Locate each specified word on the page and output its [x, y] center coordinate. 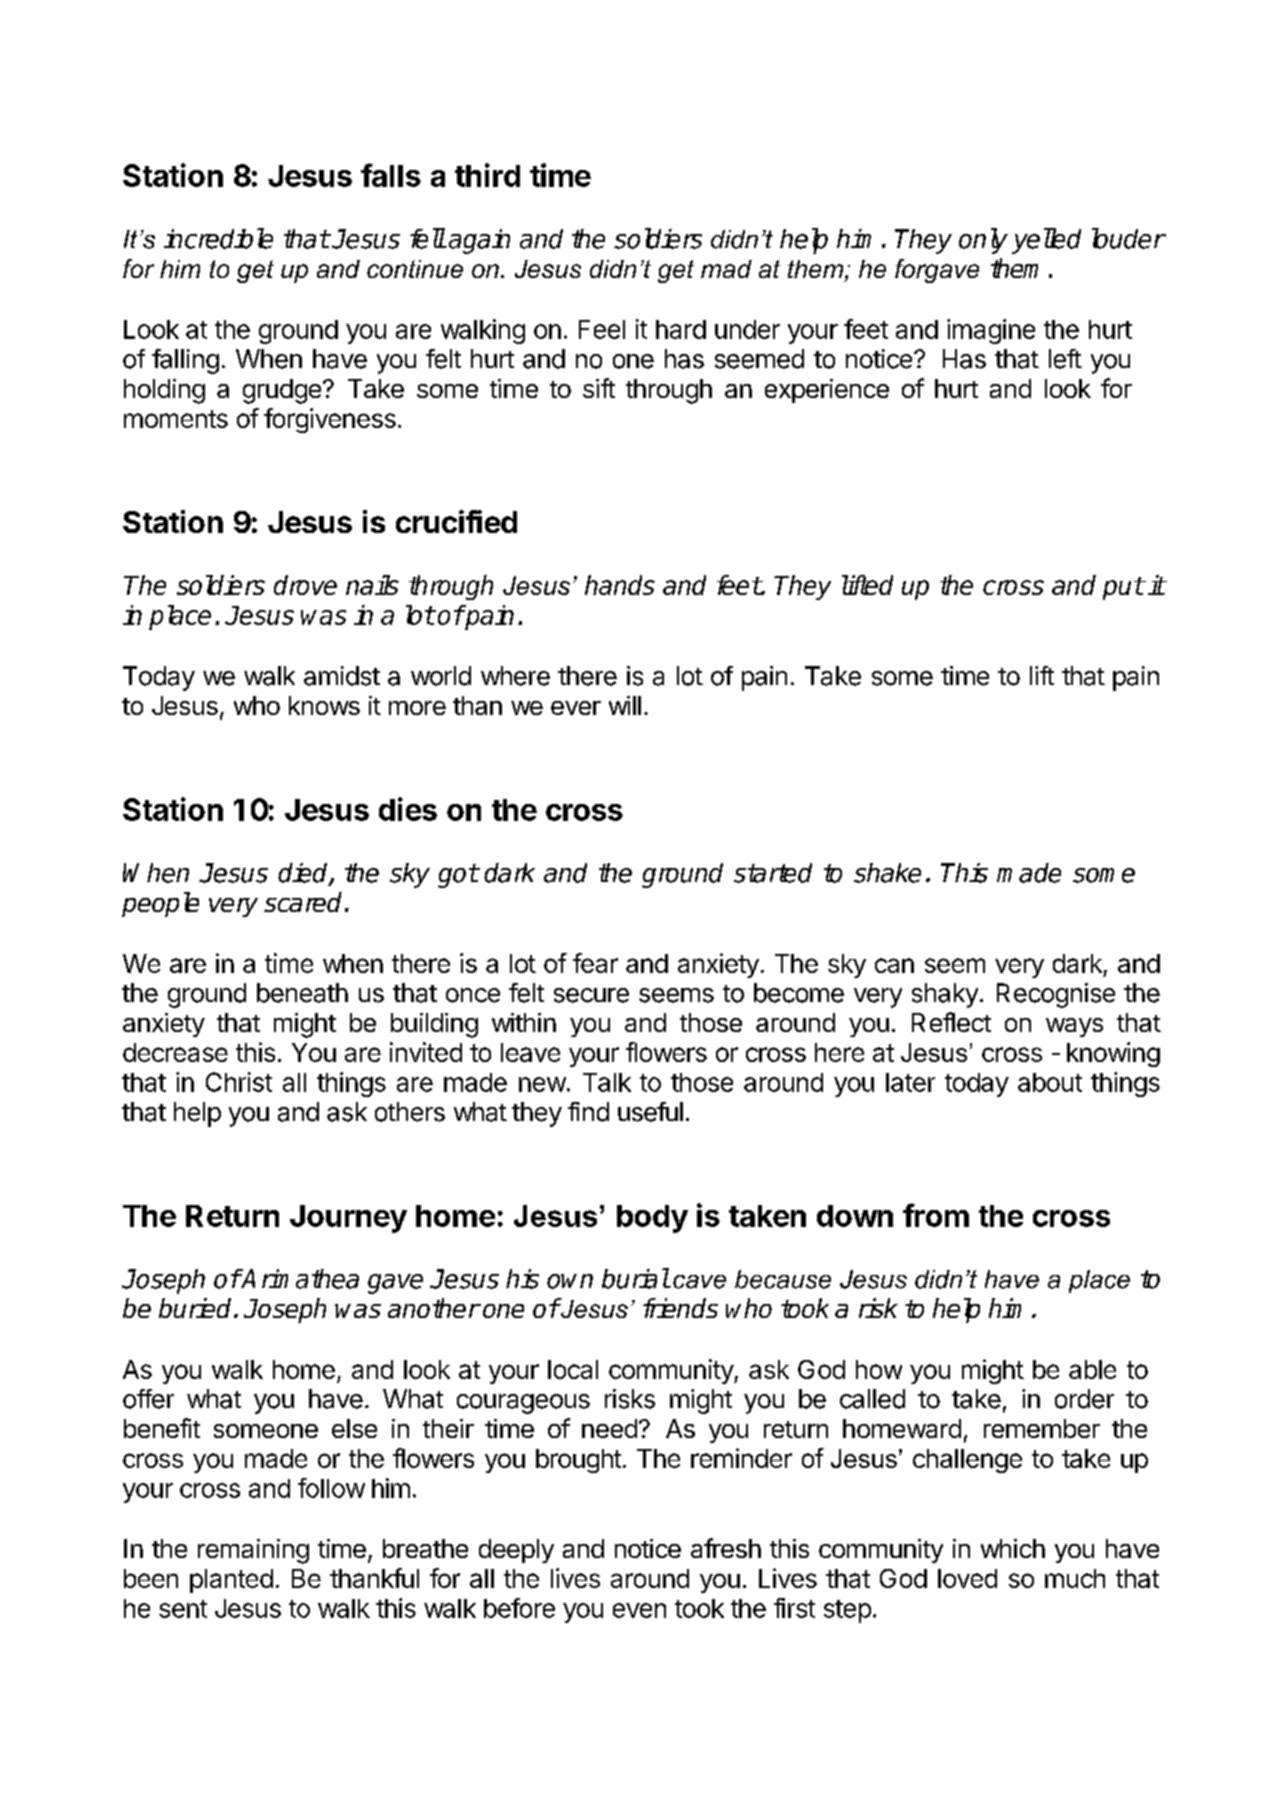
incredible [218, 238]
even [639, 1610]
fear [595, 963]
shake [887, 873]
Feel [602, 329]
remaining [253, 1551]
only [983, 241]
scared [303, 902]
